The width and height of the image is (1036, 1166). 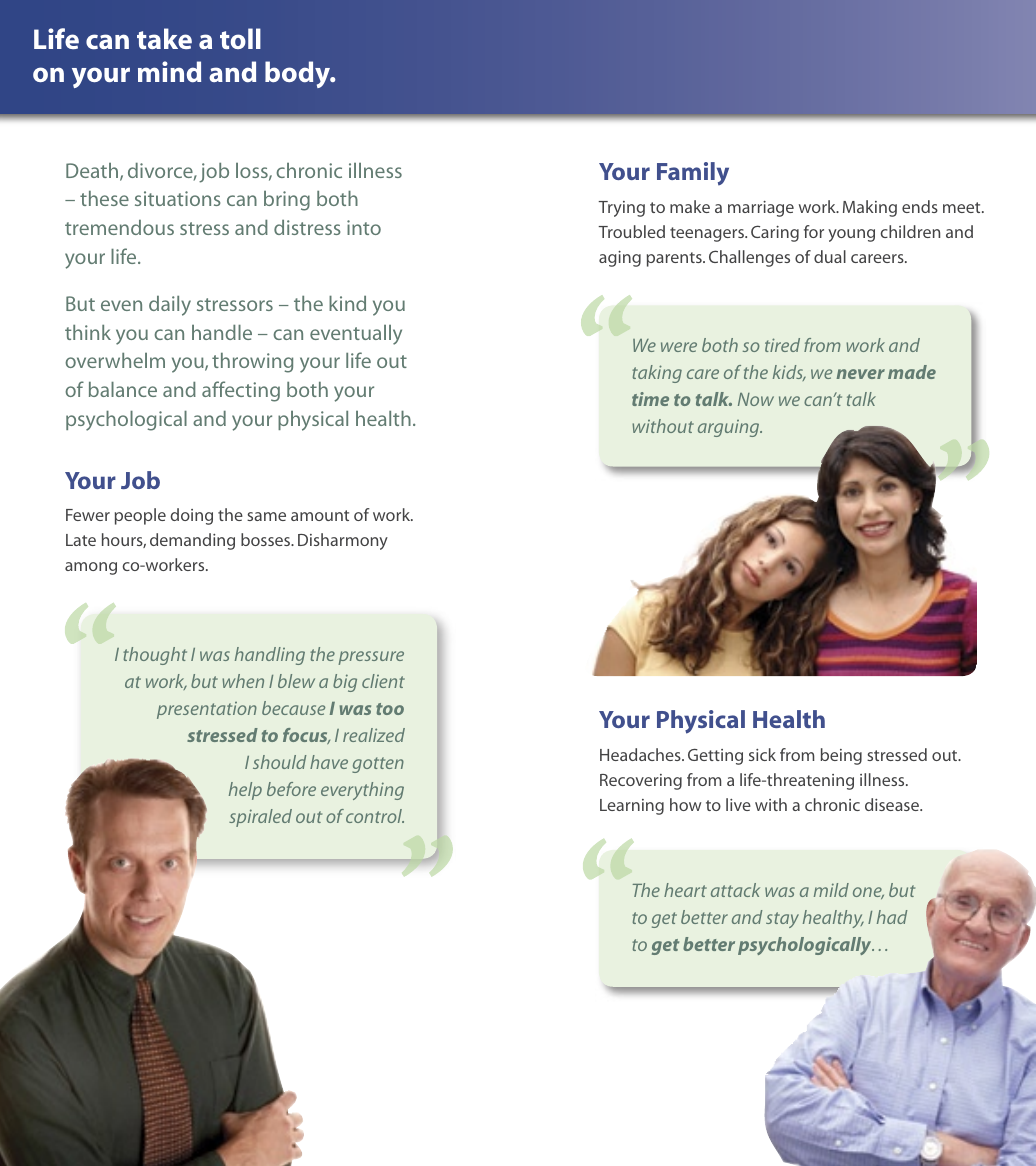 What do you see at coordinates (260, 818) in the image?
I see `spiraled` at bounding box center [260, 818].
